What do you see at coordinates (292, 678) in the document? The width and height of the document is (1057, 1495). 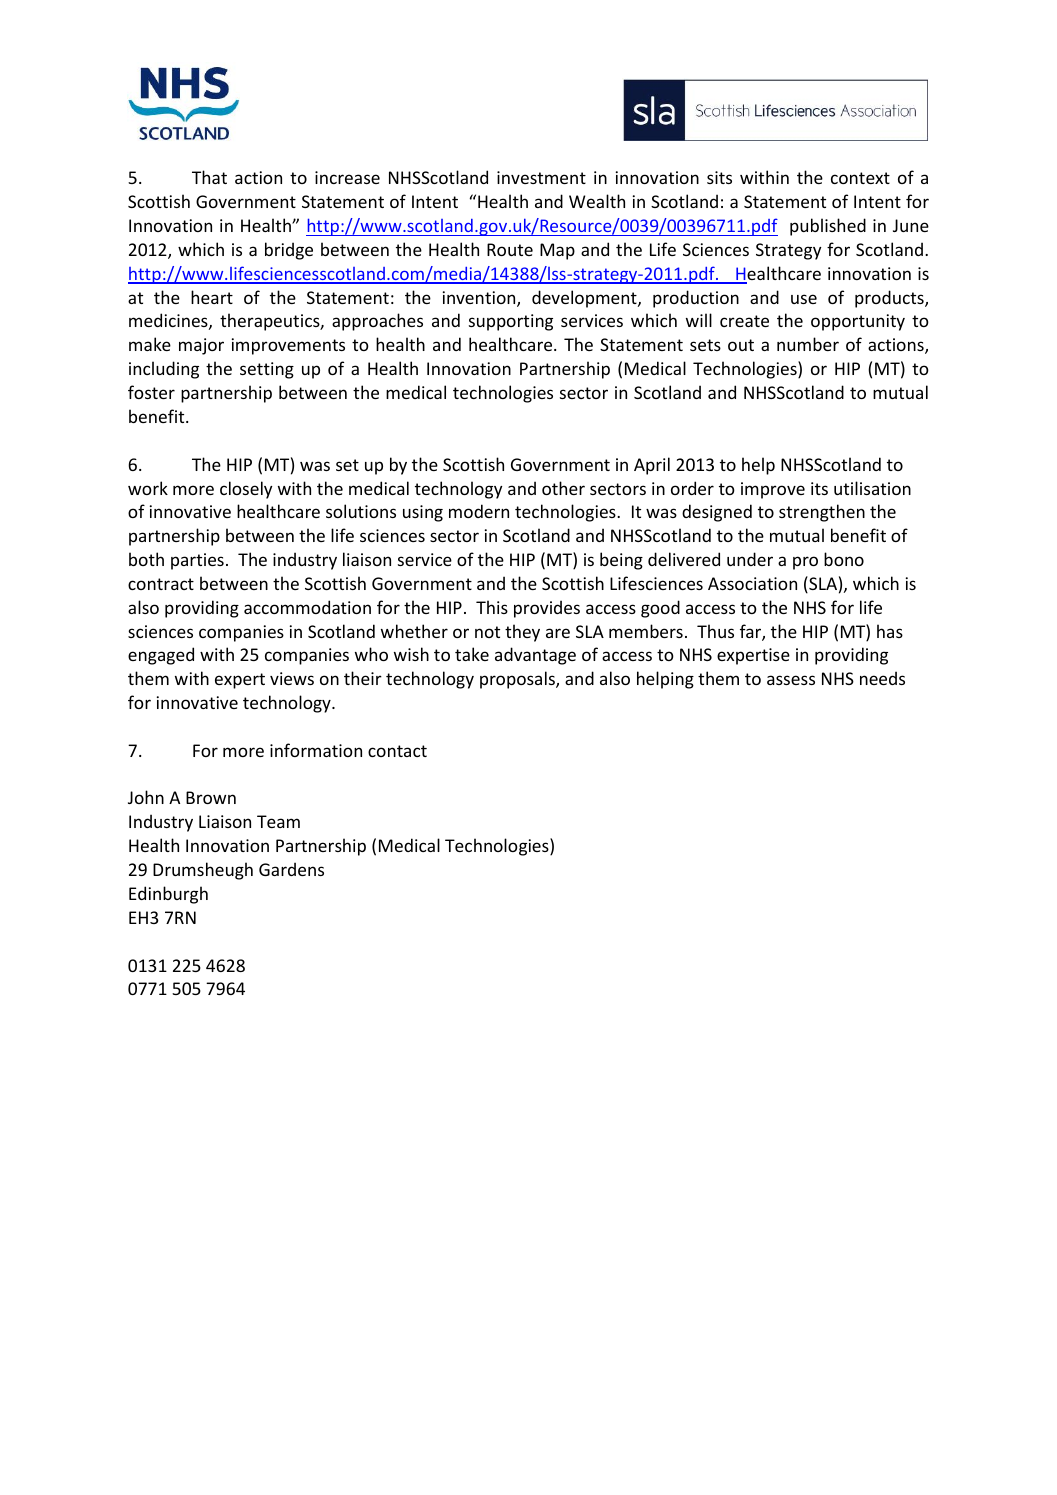 I see `views` at bounding box center [292, 678].
